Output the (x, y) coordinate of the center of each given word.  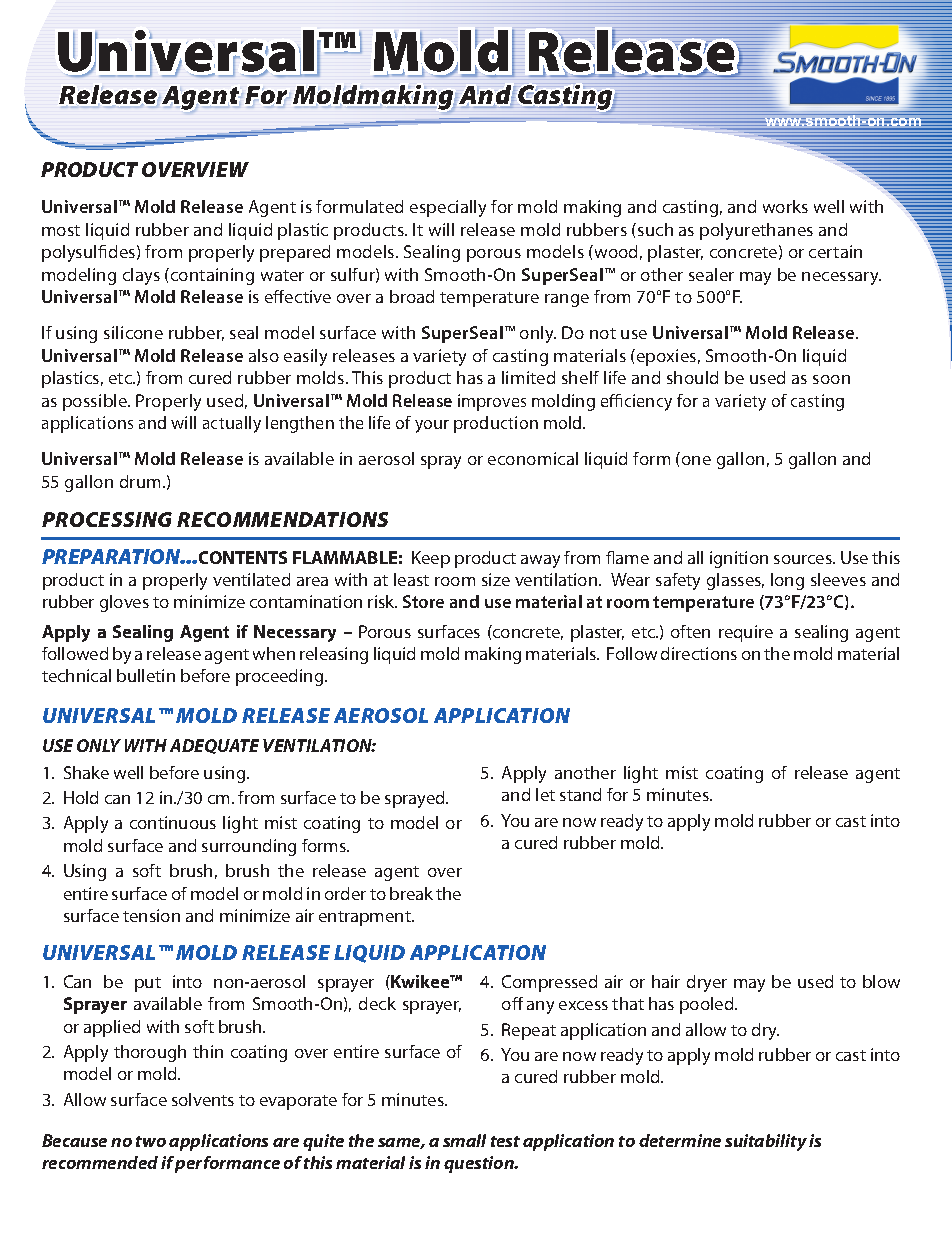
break (411, 893)
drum (140, 481)
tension (151, 915)
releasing (334, 655)
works (785, 206)
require (746, 633)
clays (141, 276)
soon (831, 379)
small (464, 1140)
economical (533, 458)
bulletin (146, 675)
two (151, 1141)
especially (448, 208)
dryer (707, 983)
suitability (766, 1142)
